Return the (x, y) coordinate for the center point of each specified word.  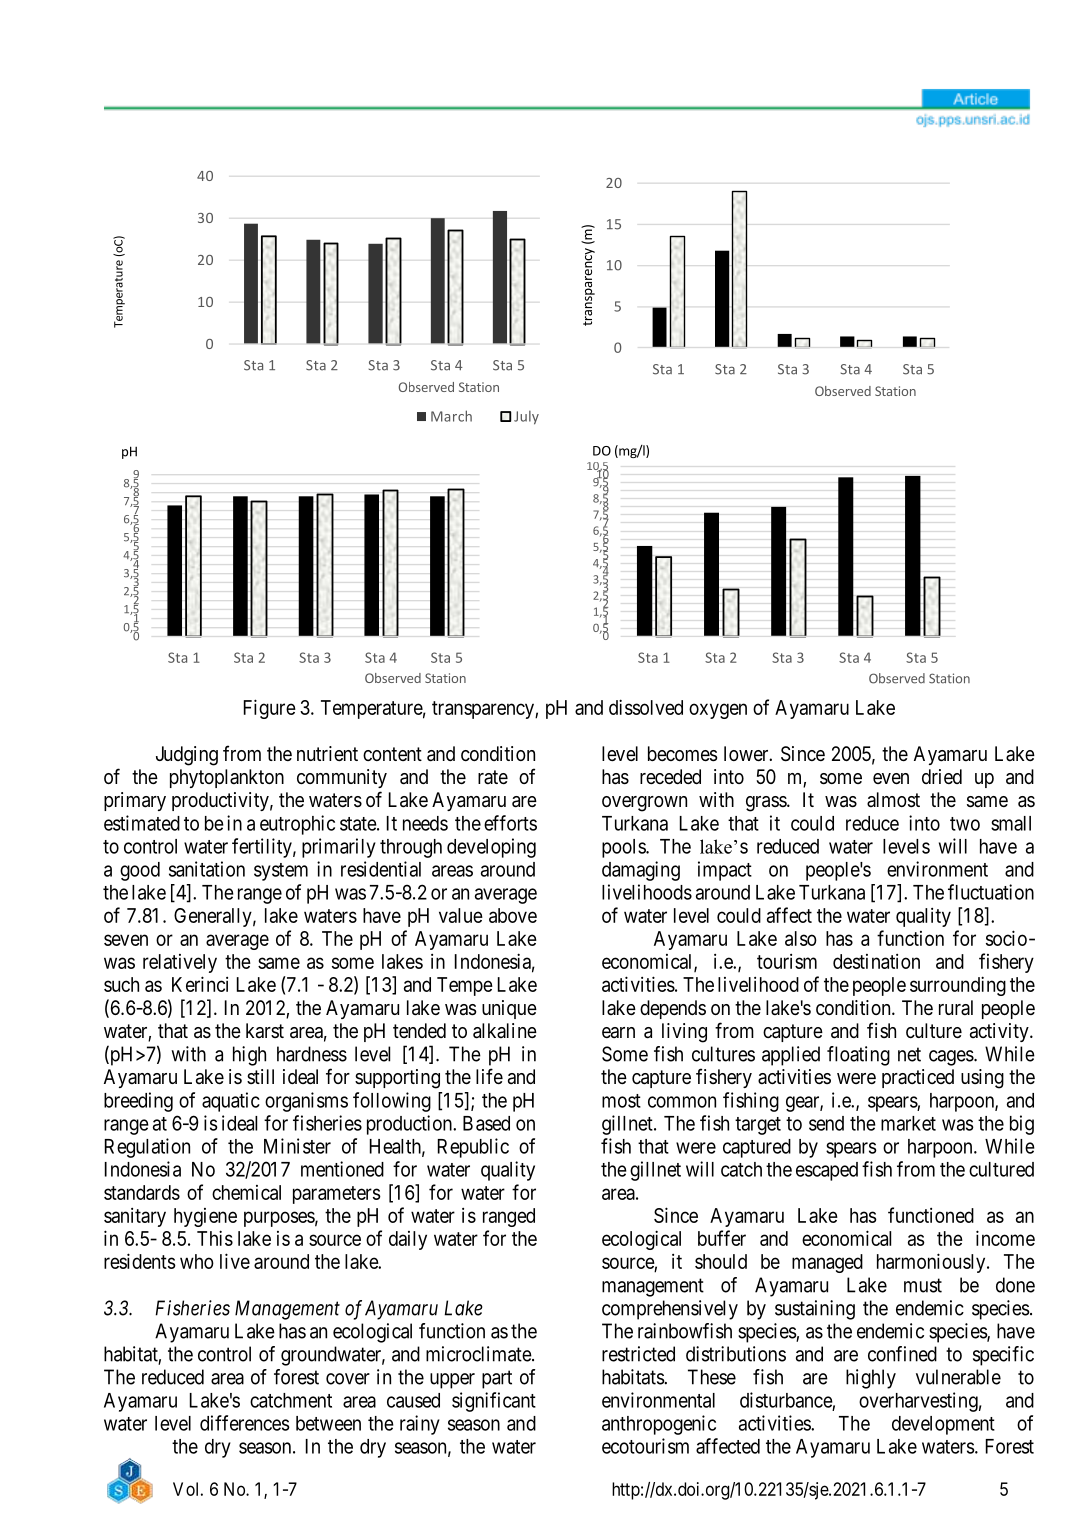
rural (956, 1007)
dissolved (646, 707)
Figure (270, 709)
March (451, 416)
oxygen (718, 711)
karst (265, 1030)
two (965, 824)
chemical (246, 1192)
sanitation (207, 869)
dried (942, 776)
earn (618, 1032)
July (526, 418)
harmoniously (932, 1263)
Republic (473, 1148)
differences (245, 1423)
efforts (510, 823)
